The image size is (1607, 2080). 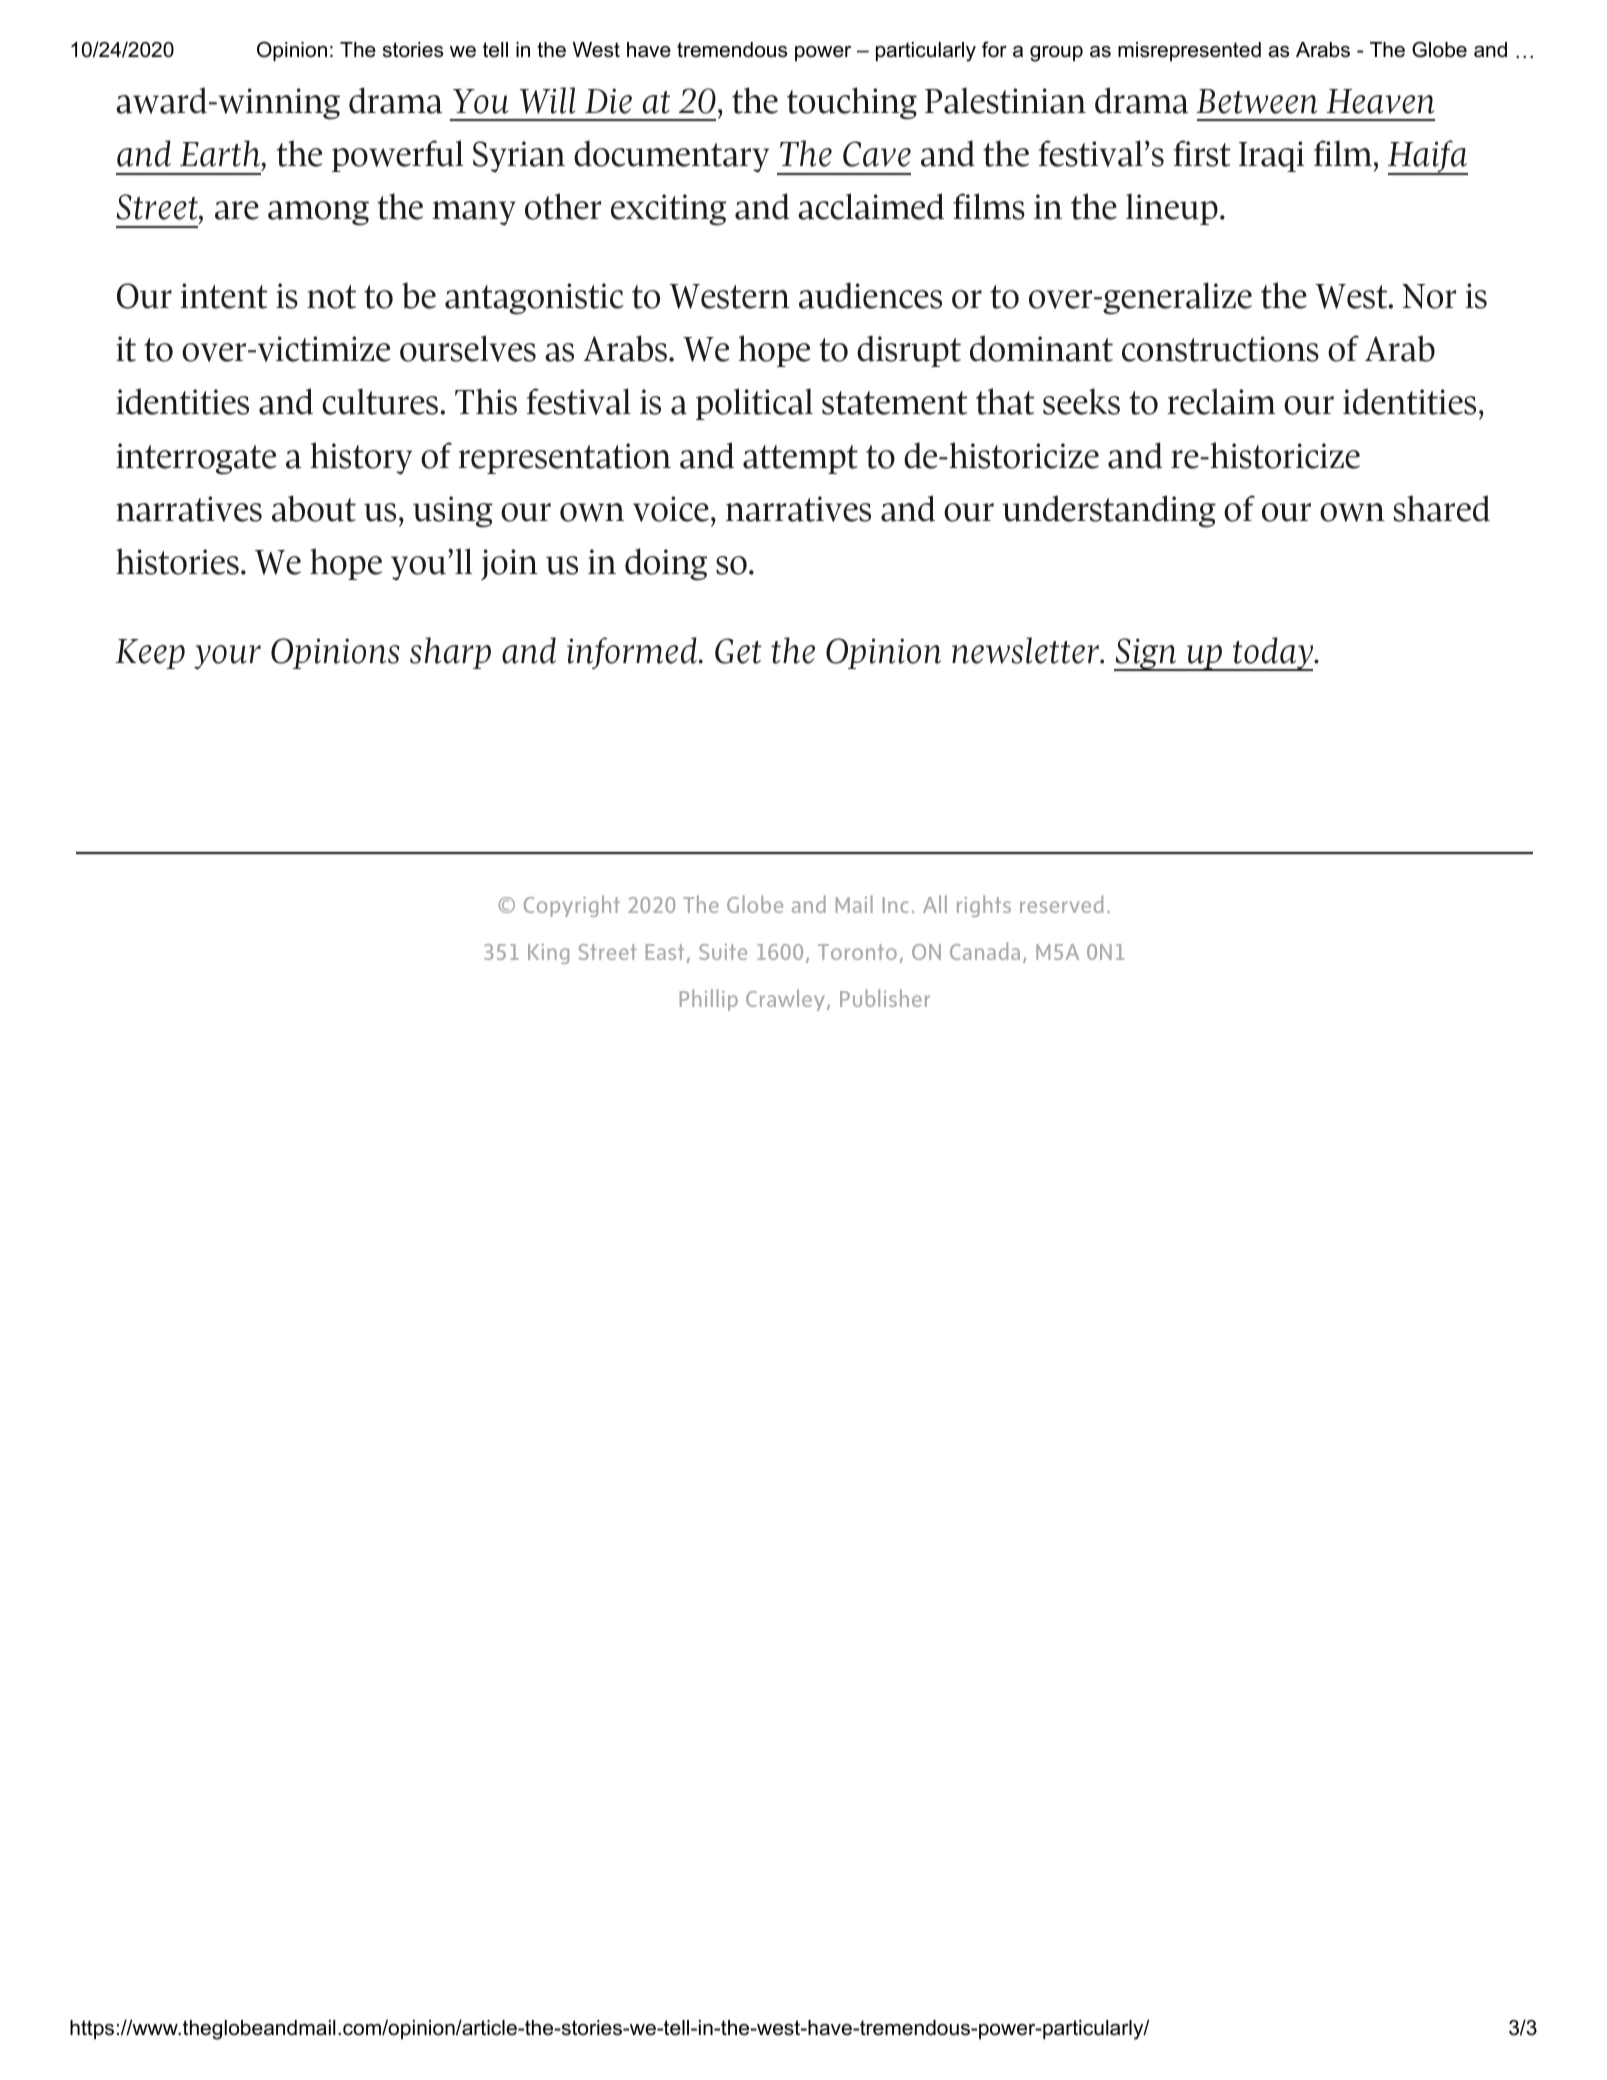 I want to click on King, so click(x=548, y=954).
